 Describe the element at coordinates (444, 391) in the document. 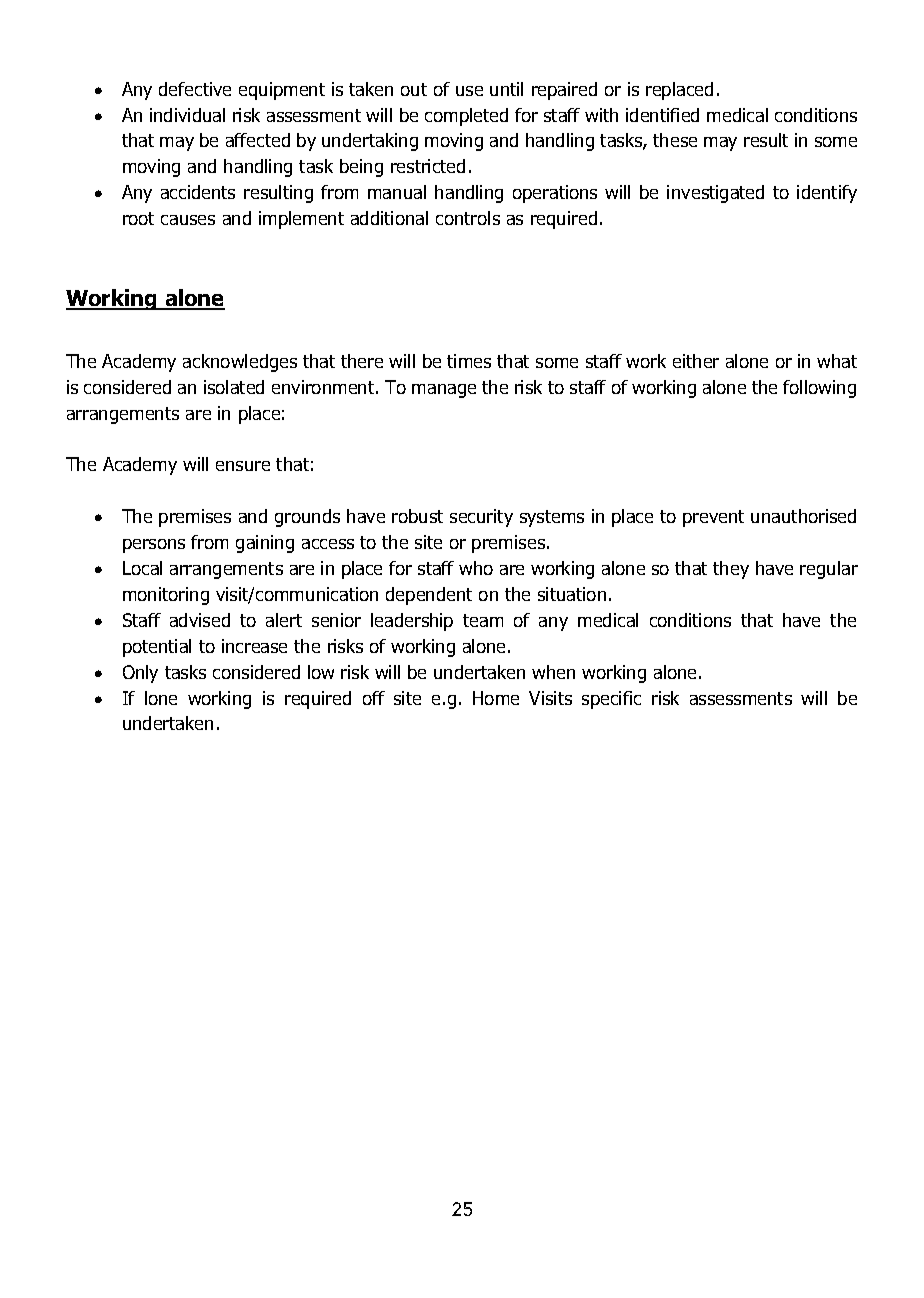

I see `manage` at that location.
